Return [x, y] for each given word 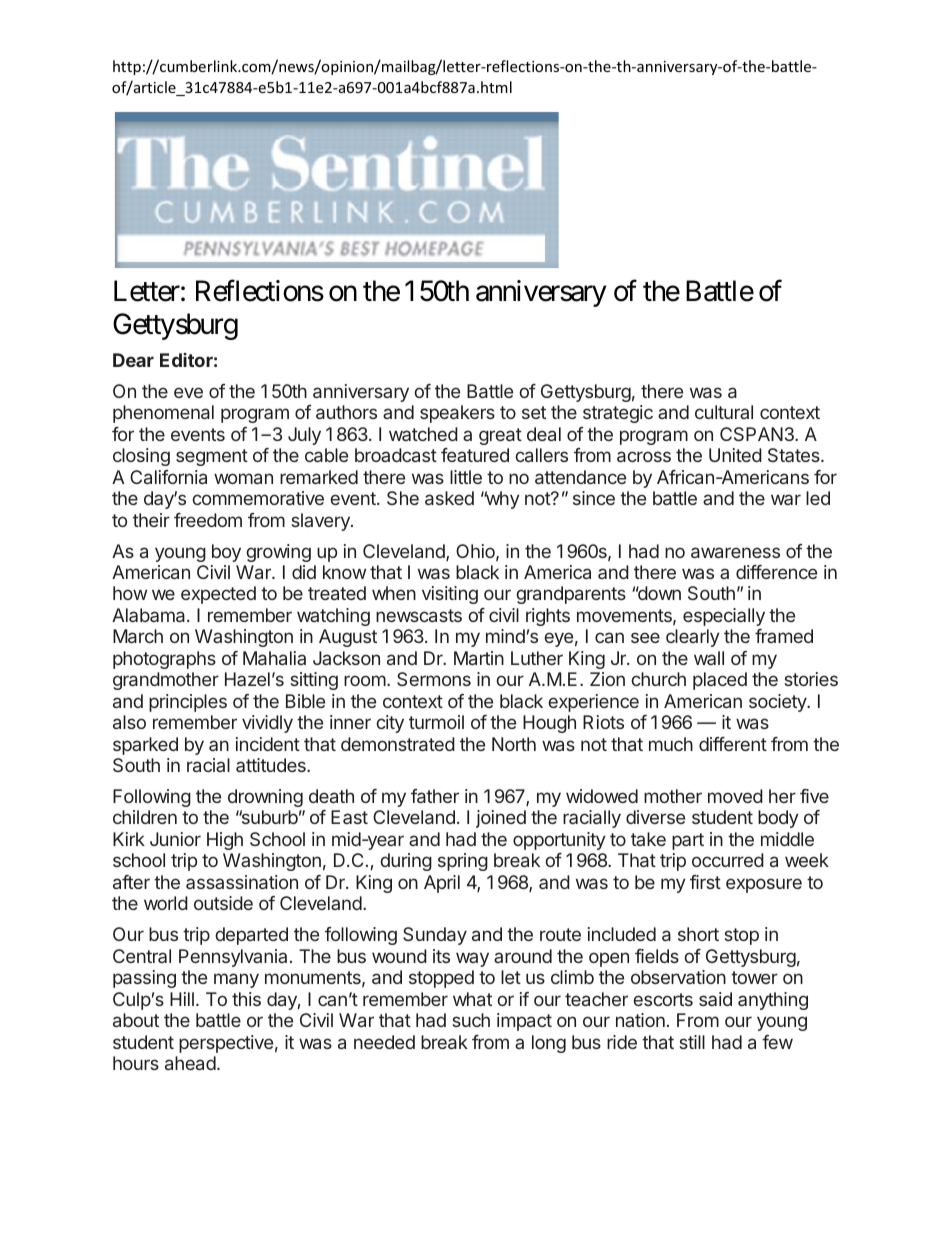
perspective [226, 1044]
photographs [164, 660]
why [501, 500]
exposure [764, 885]
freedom [208, 520]
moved [735, 796]
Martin [479, 658]
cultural [724, 412]
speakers [457, 414]
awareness [735, 552]
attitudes [272, 765]
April [442, 884]
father [435, 796]
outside [223, 903]
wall [709, 658]
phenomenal [163, 414]
